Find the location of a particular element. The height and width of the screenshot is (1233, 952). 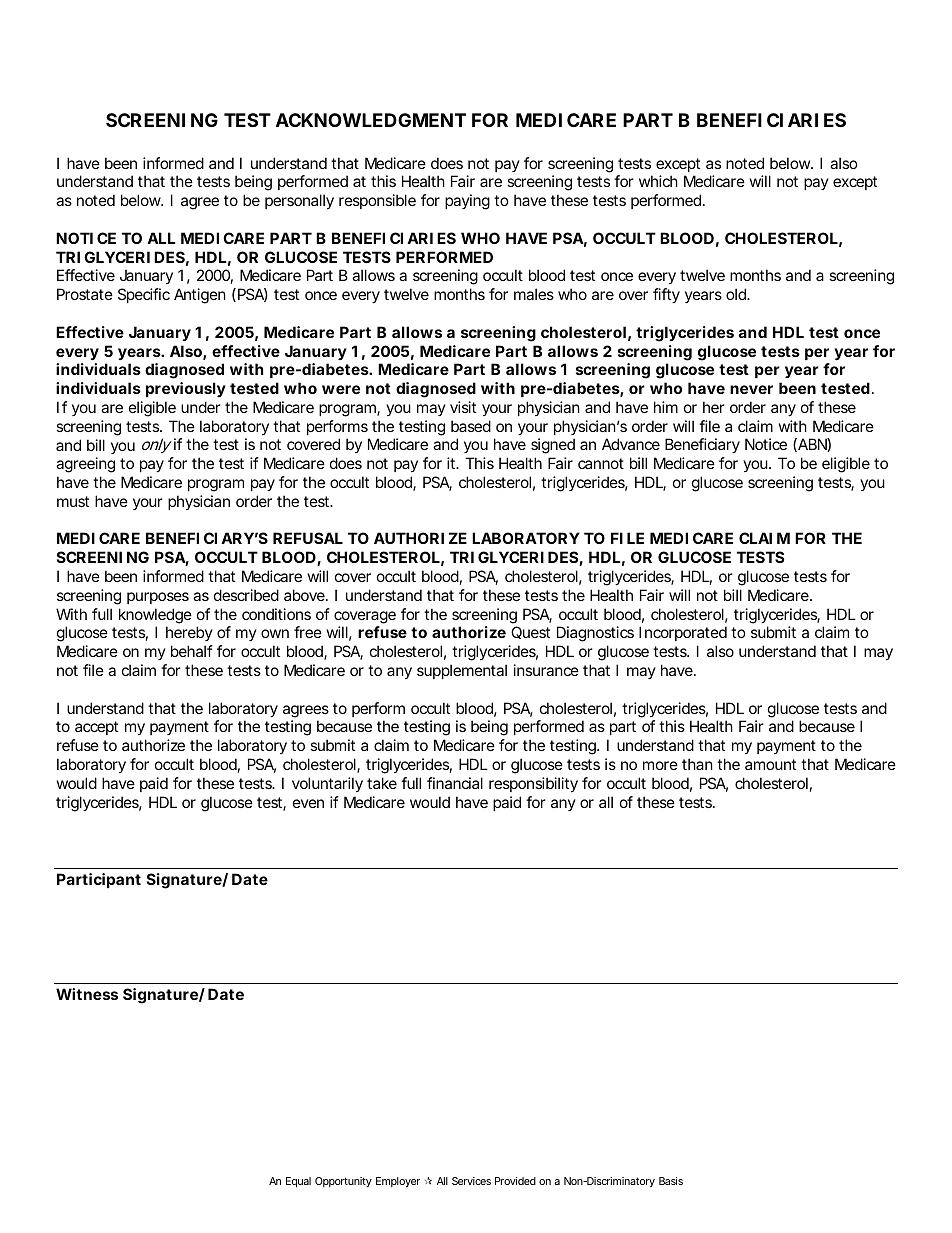

Basis is located at coordinates (671, 1181).
